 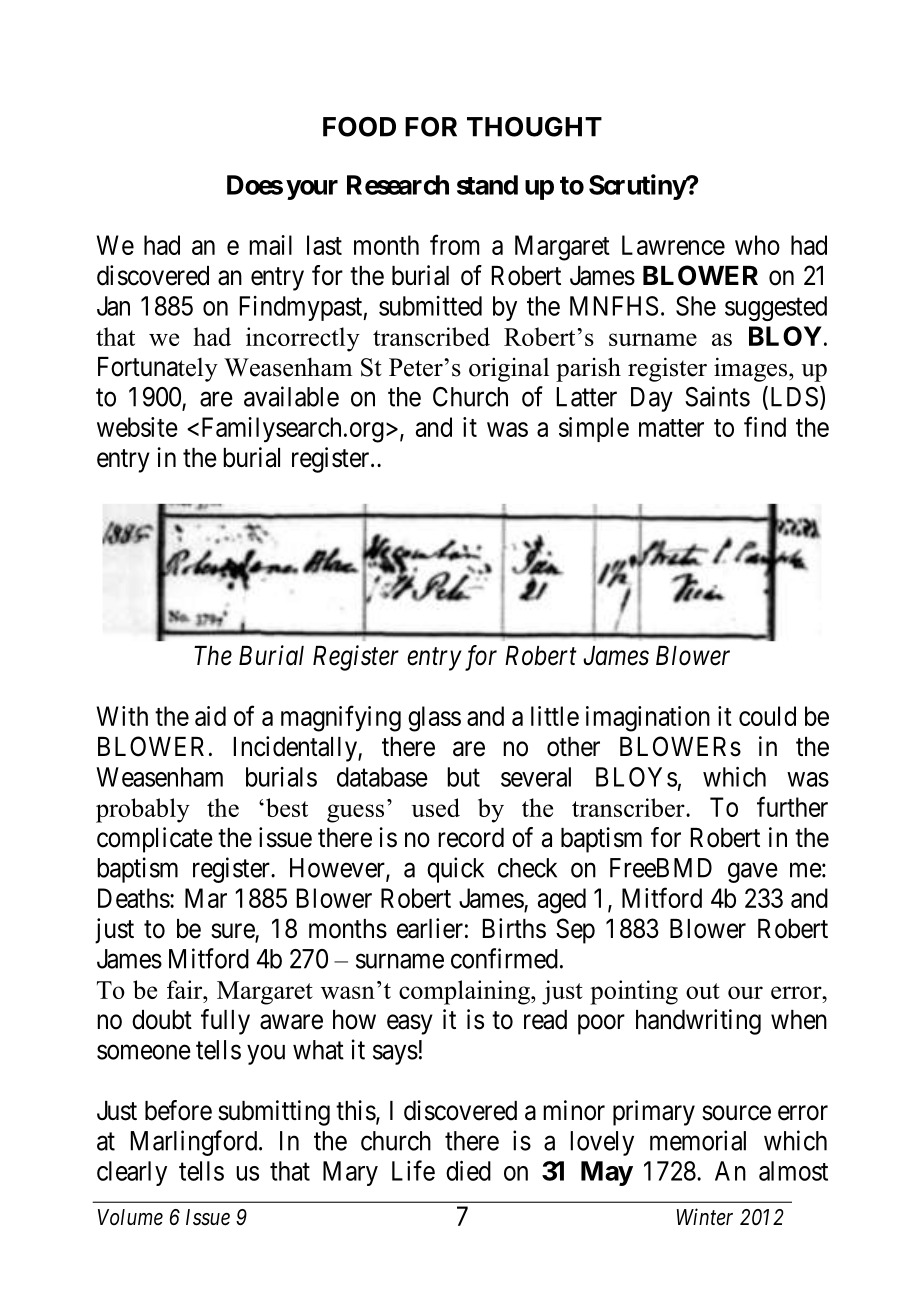 What do you see at coordinates (757, 245) in the page?
I see `who` at bounding box center [757, 245].
